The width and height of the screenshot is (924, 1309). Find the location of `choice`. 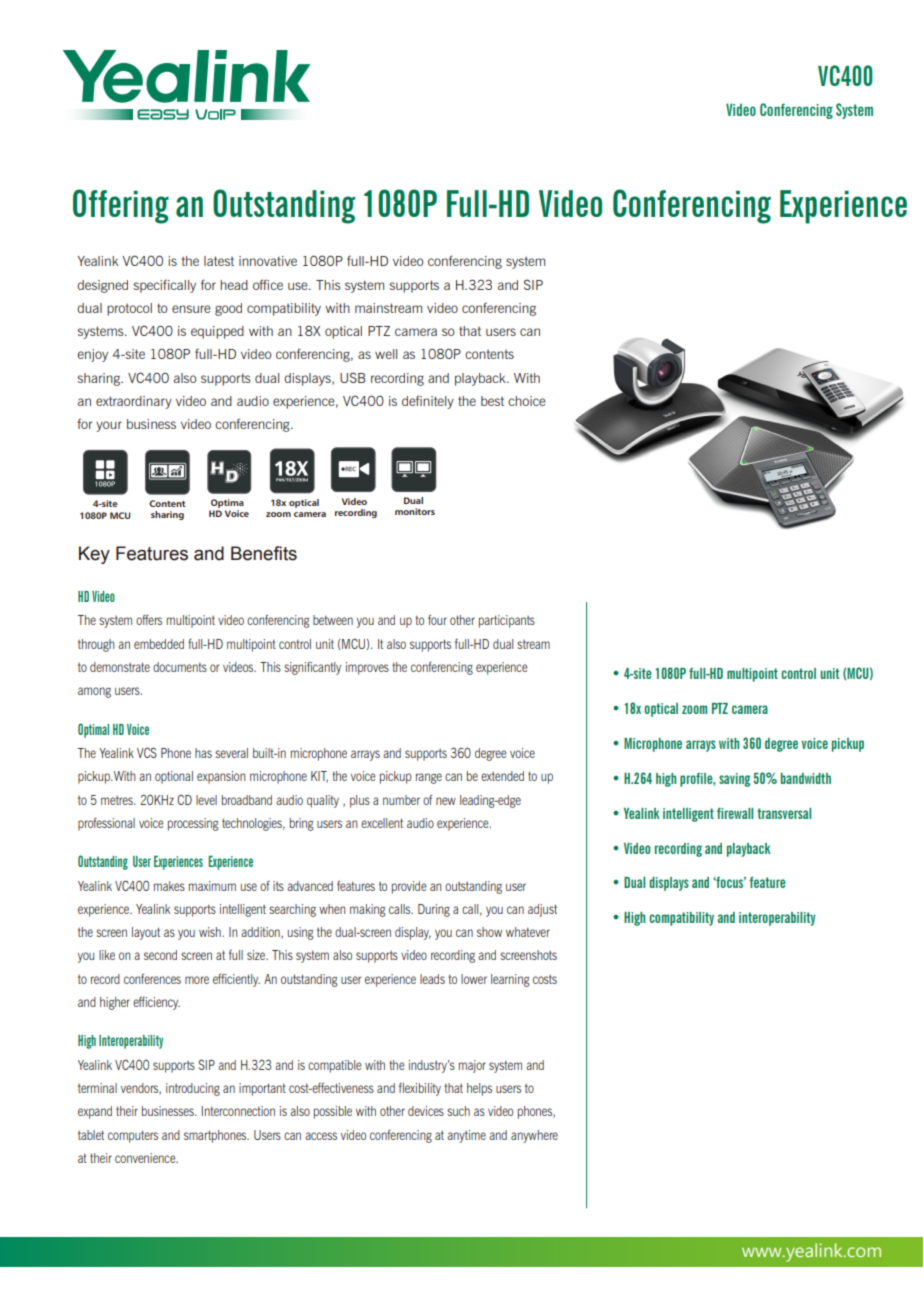

choice is located at coordinates (527, 401).
